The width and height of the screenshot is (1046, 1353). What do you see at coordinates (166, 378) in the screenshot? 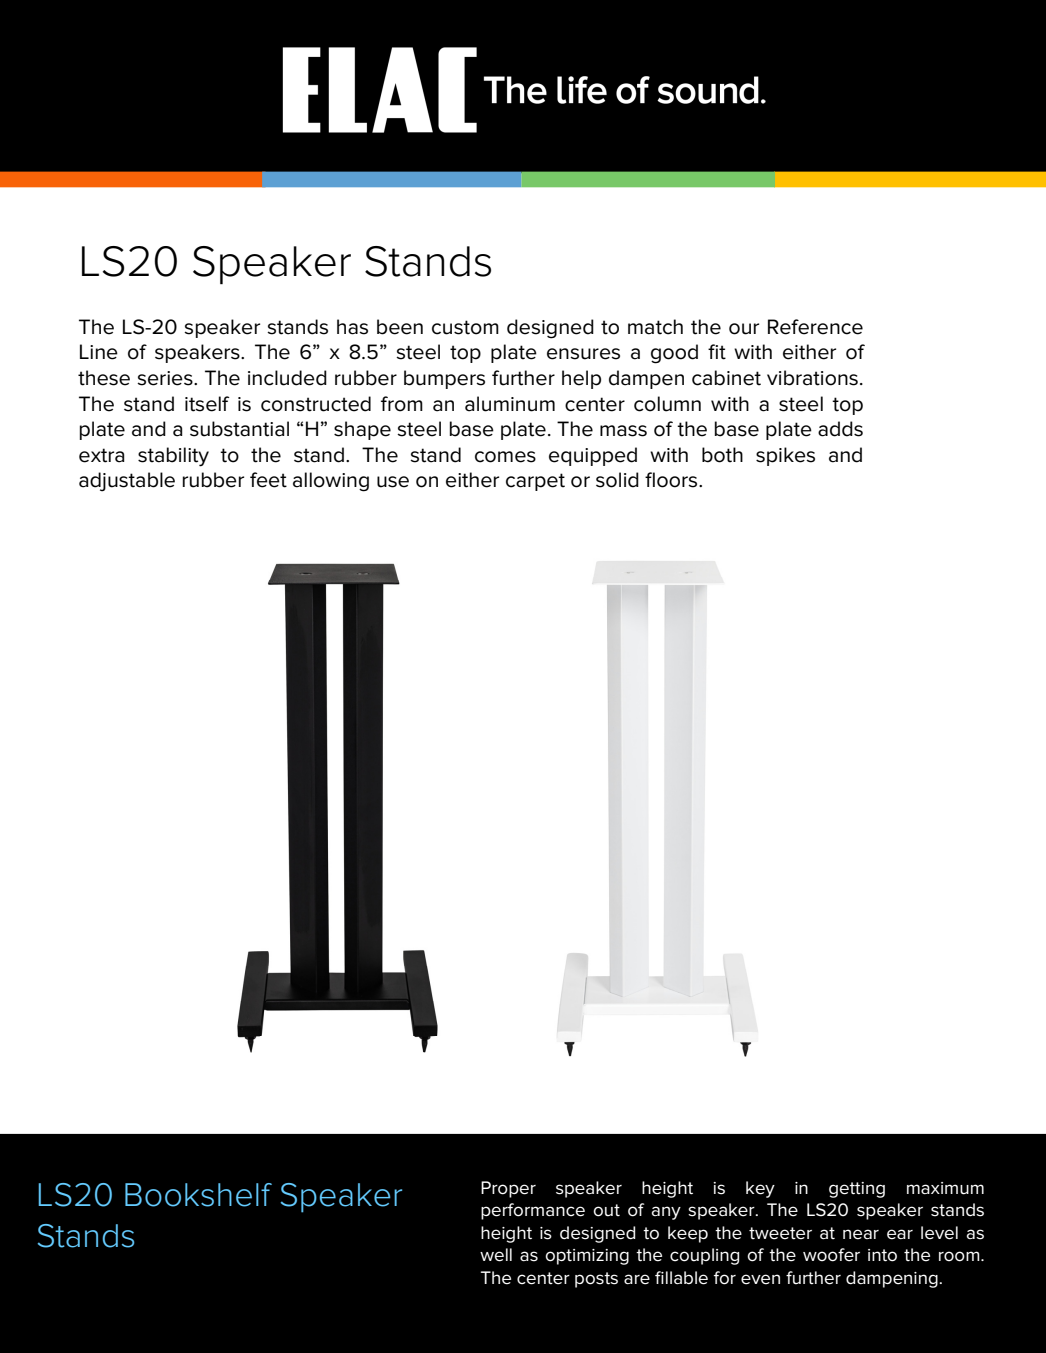
I see `series` at bounding box center [166, 378].
